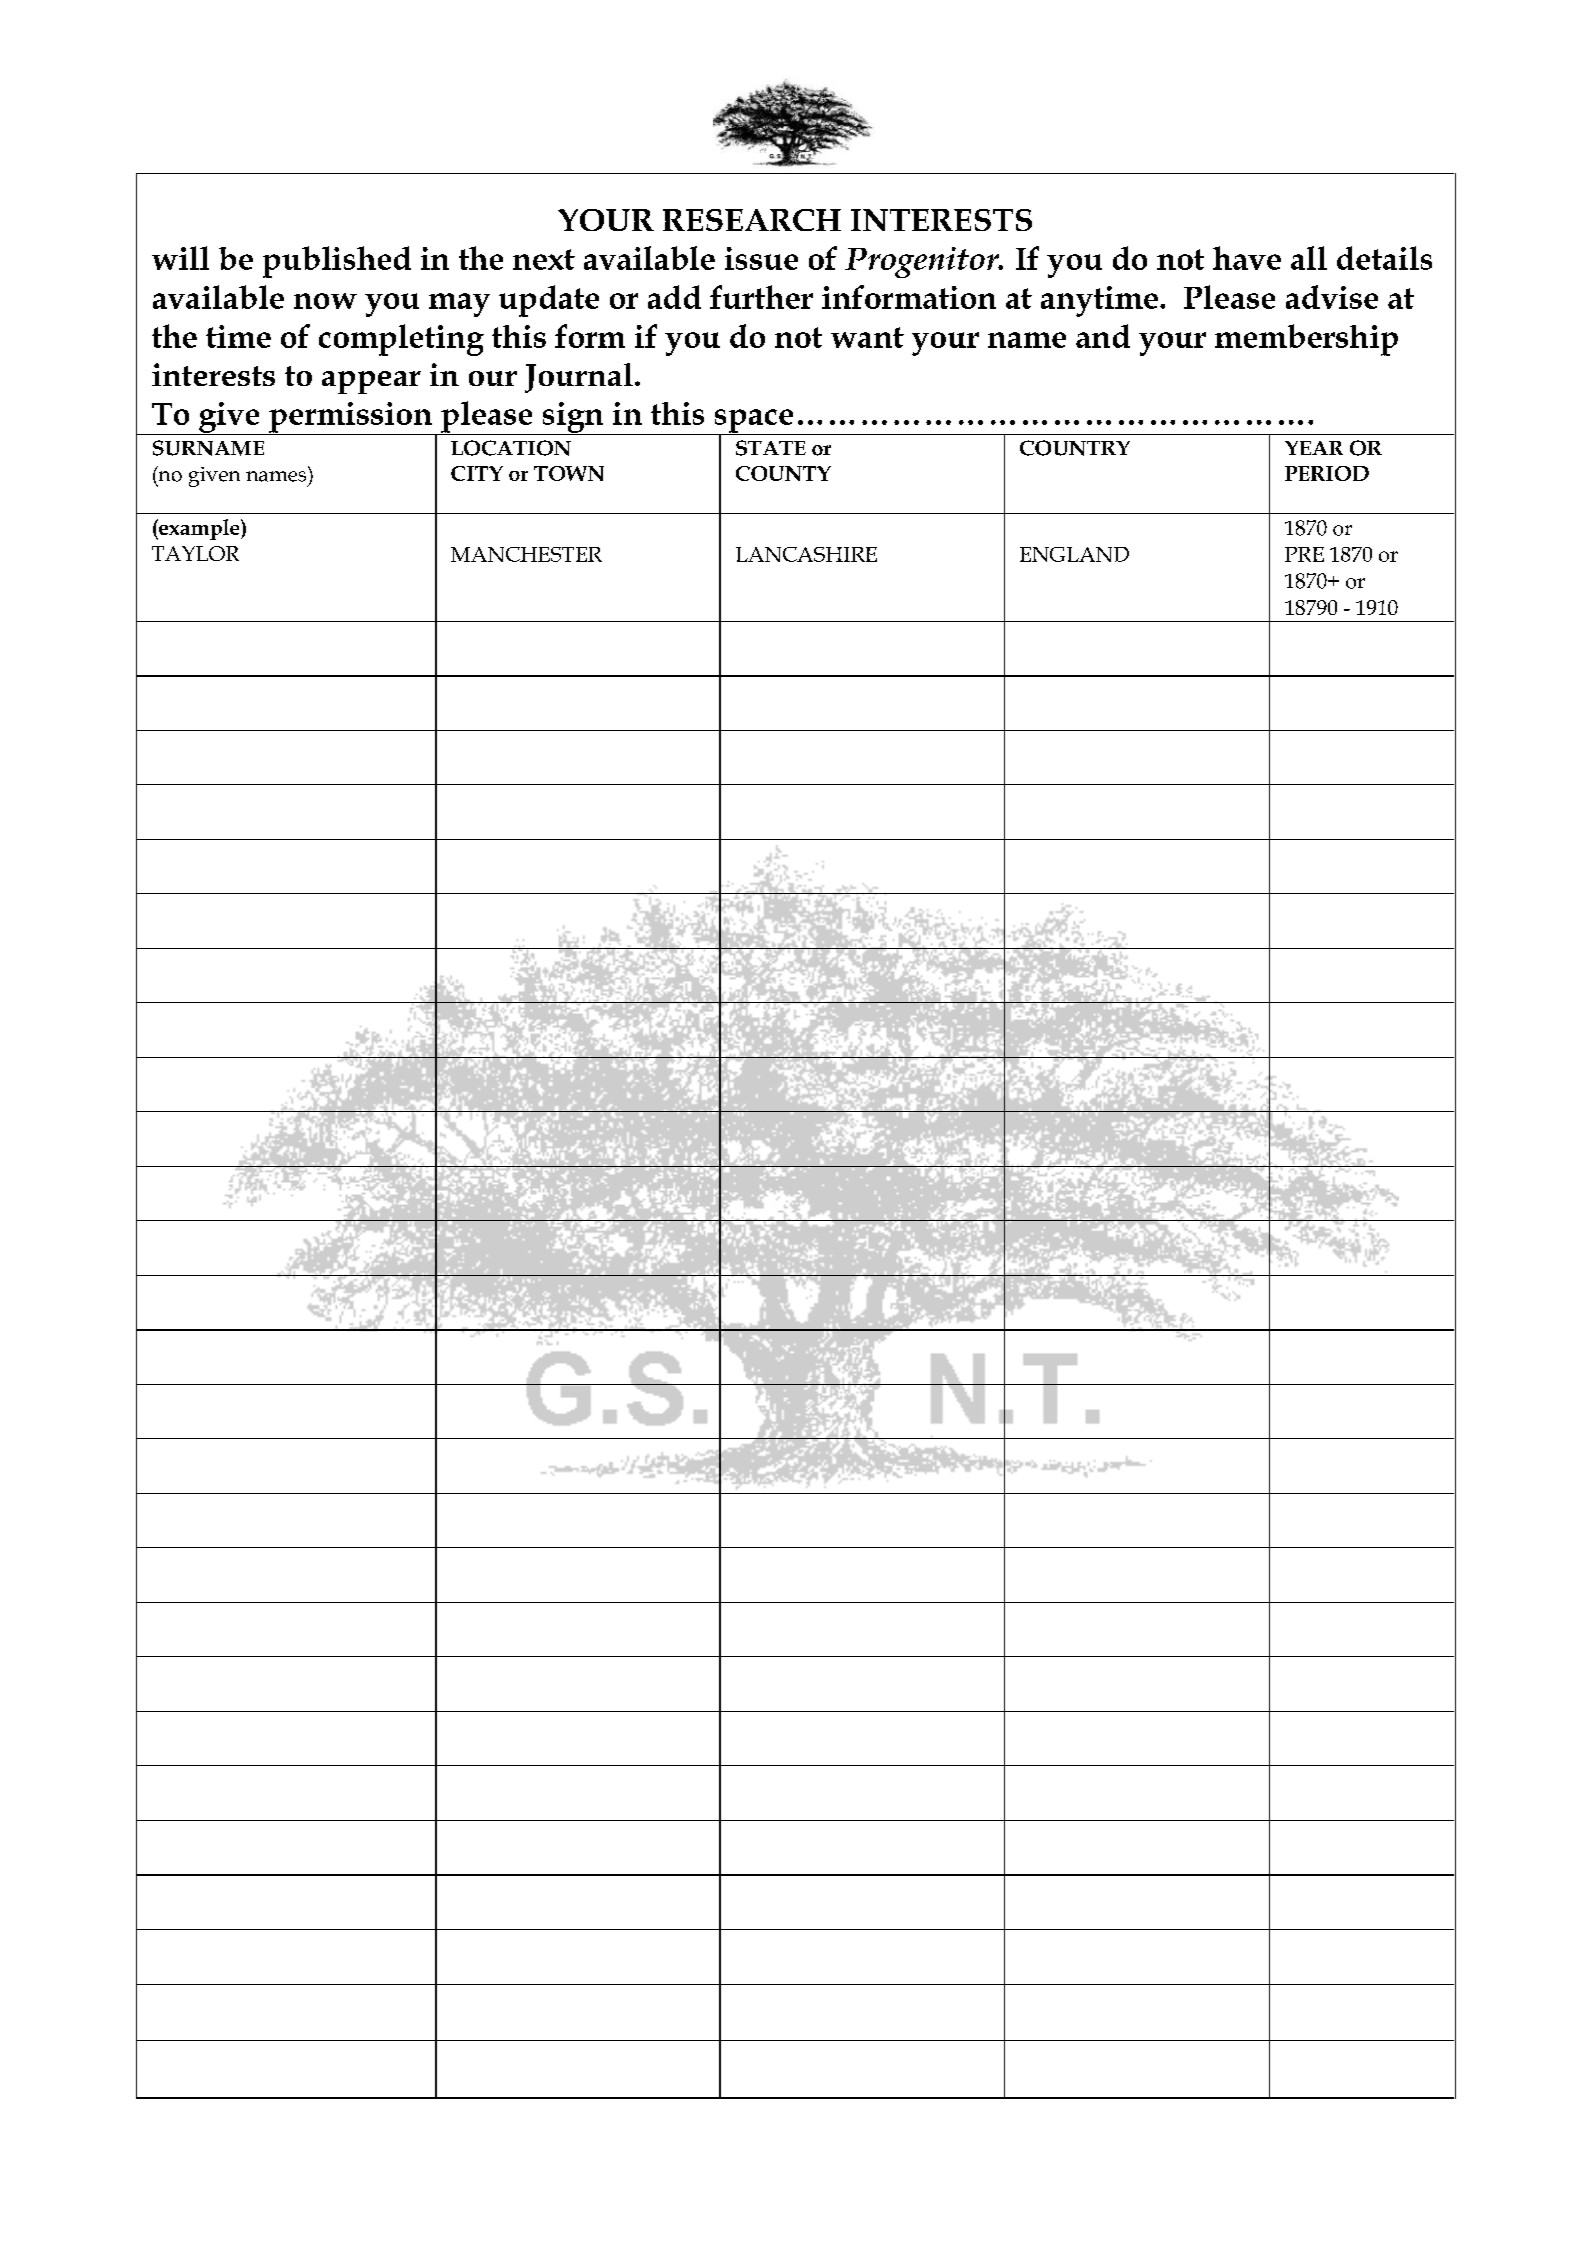  Describe the element at coordinates (1332, 297) in the screenshot. I see `advise` at that location.
